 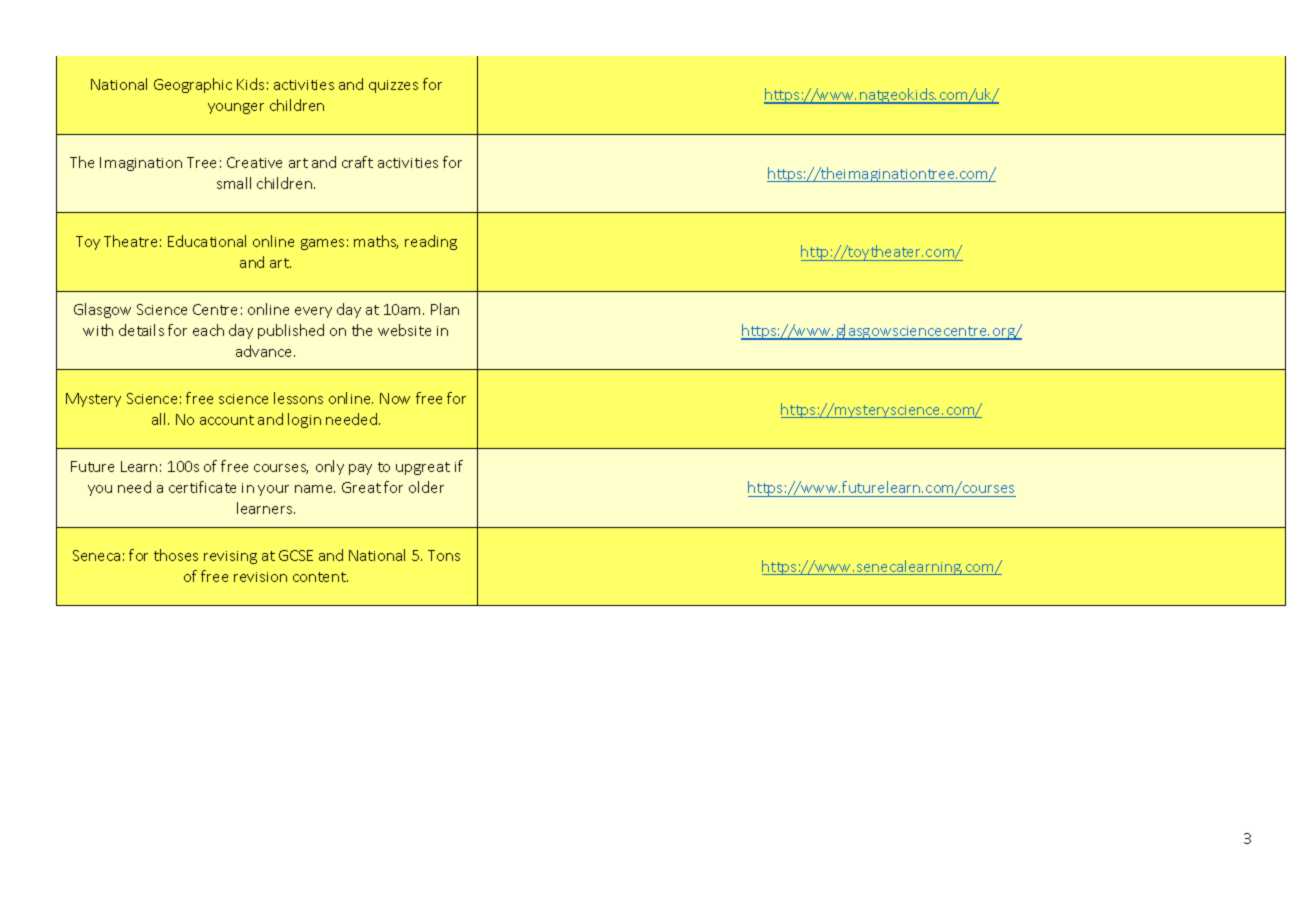 What do you see at coordinates (176, 555) in the image?
I see `thoses` at bounding box center [176, 555].
